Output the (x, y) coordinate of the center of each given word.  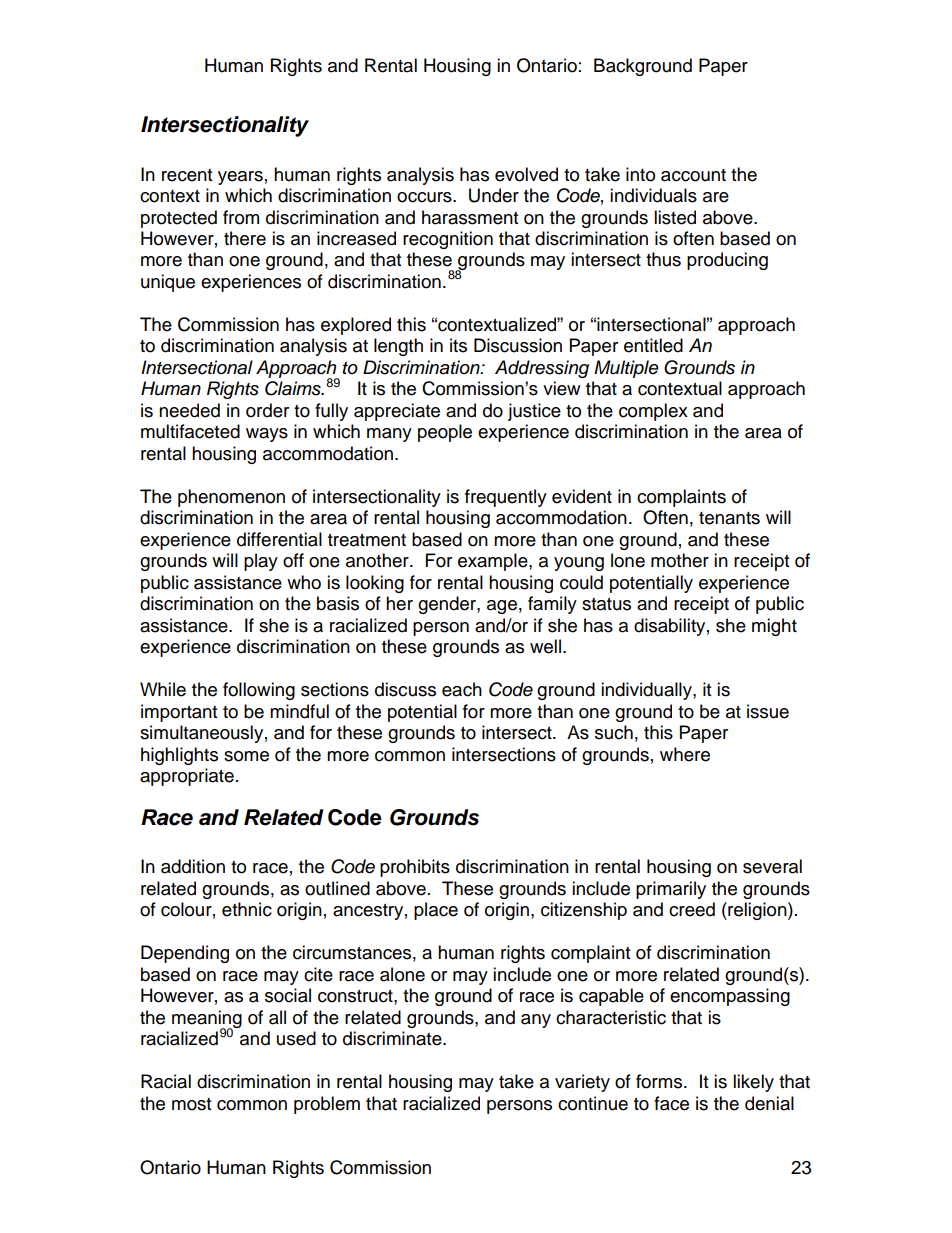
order (267, 410)
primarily (671, 890)
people (445, 433)
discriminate (393, 1038)
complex (653, 412)
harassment (470, 217)
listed (675, 217)
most (191, 1104)
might (774, 627)
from (241, 217)
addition (193, 866)
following (259, 691)
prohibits (415, 868)
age (502, 607)
